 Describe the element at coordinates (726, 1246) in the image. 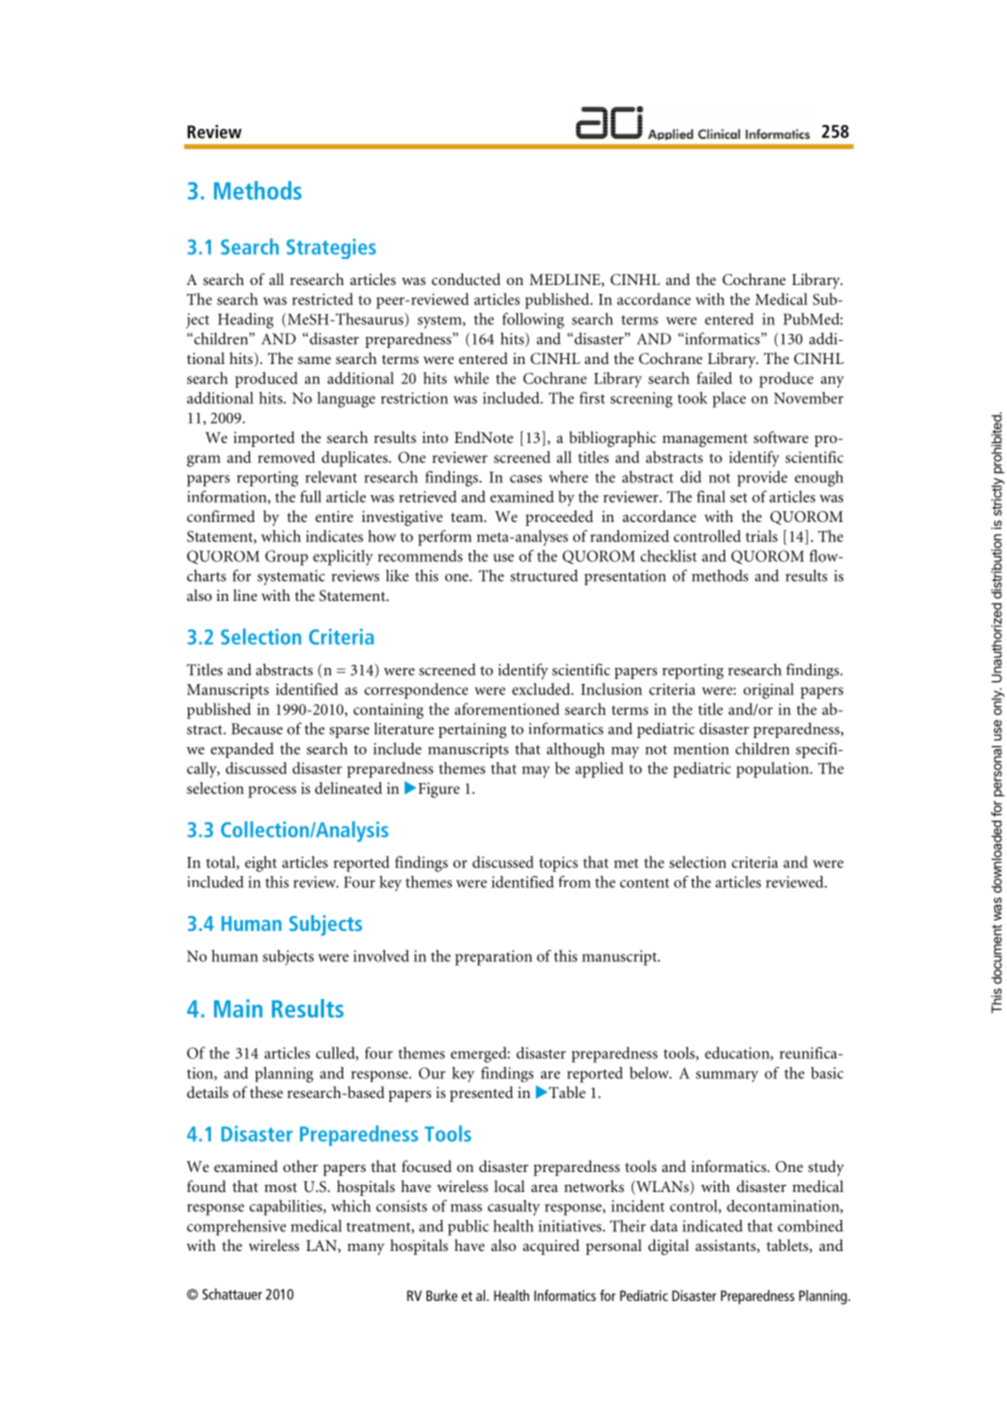

I see `assistants` at that location.
